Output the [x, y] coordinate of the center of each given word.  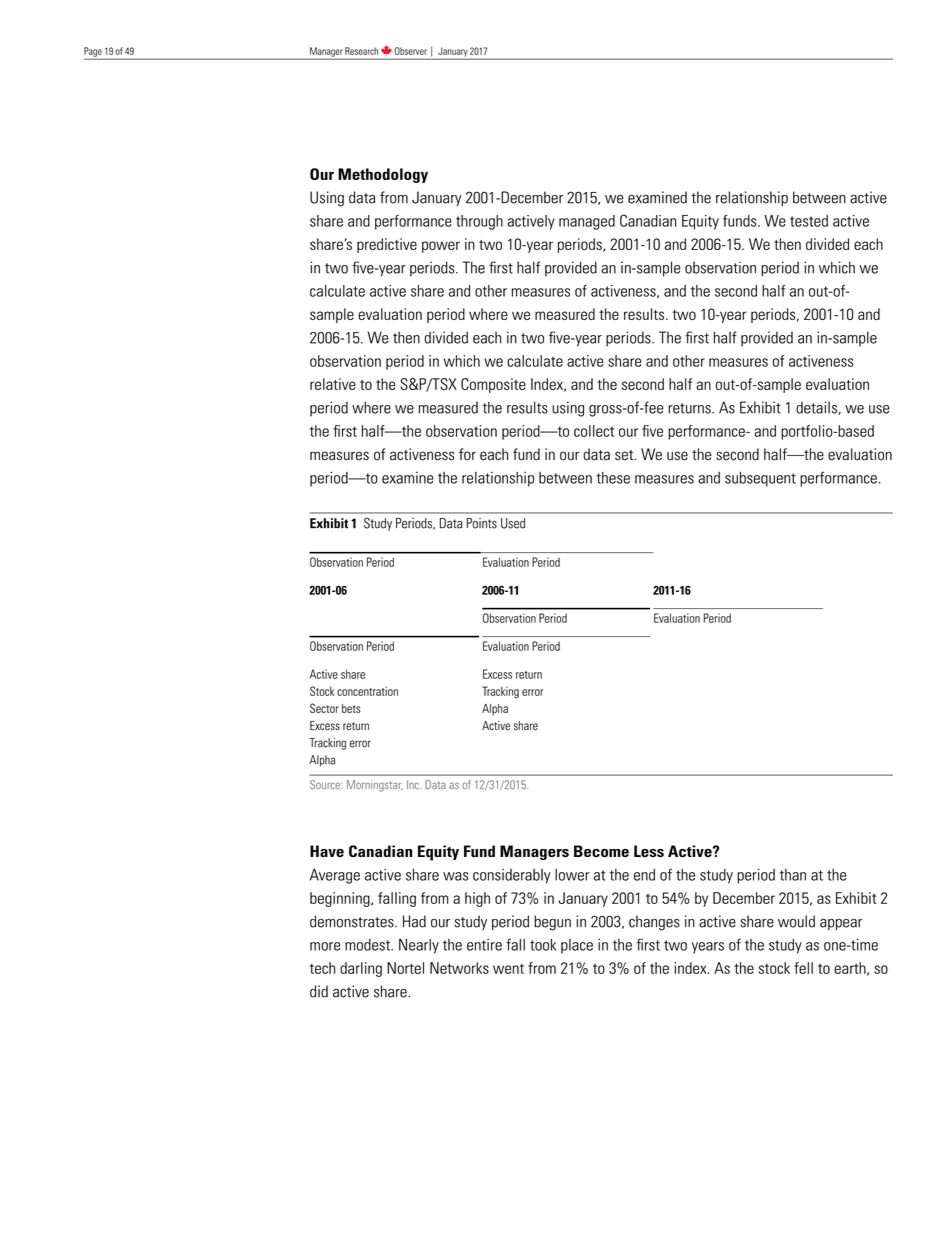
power [441, 247]
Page [94, 53]
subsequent [760, 479]
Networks [459, 968]
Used [513, 523]
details [817, 408]
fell [803, 968]
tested [809, 221]
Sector [324, 708]
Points [481, 523]
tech [322, 968]
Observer [411, 51]
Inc [414, 784]
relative [333, 384]
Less [649, 851]
